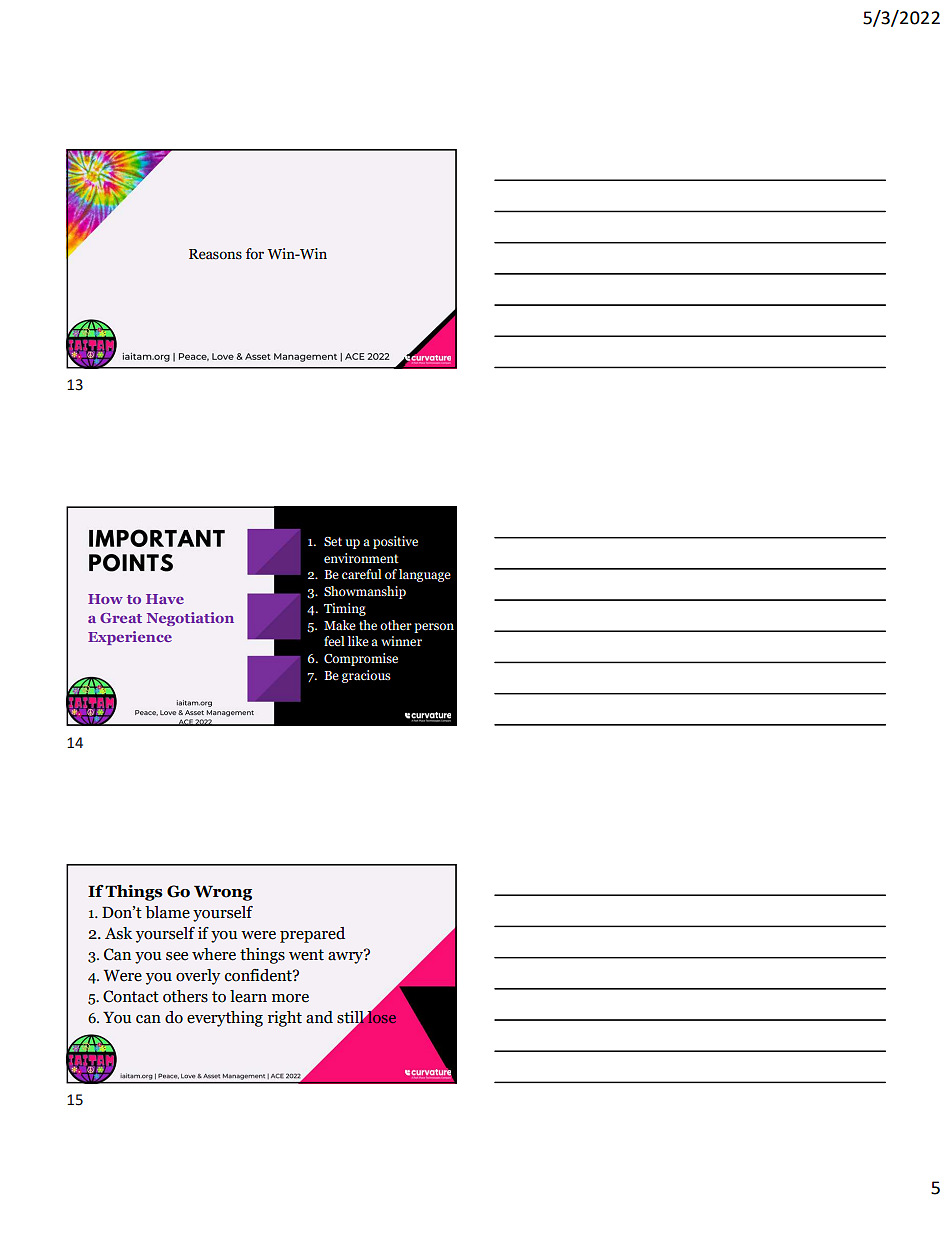 The height and width of the screenshot is (1233, 952). Describe the element at coordinates (255, 254) in the screenshot. I see `for` at that location.
